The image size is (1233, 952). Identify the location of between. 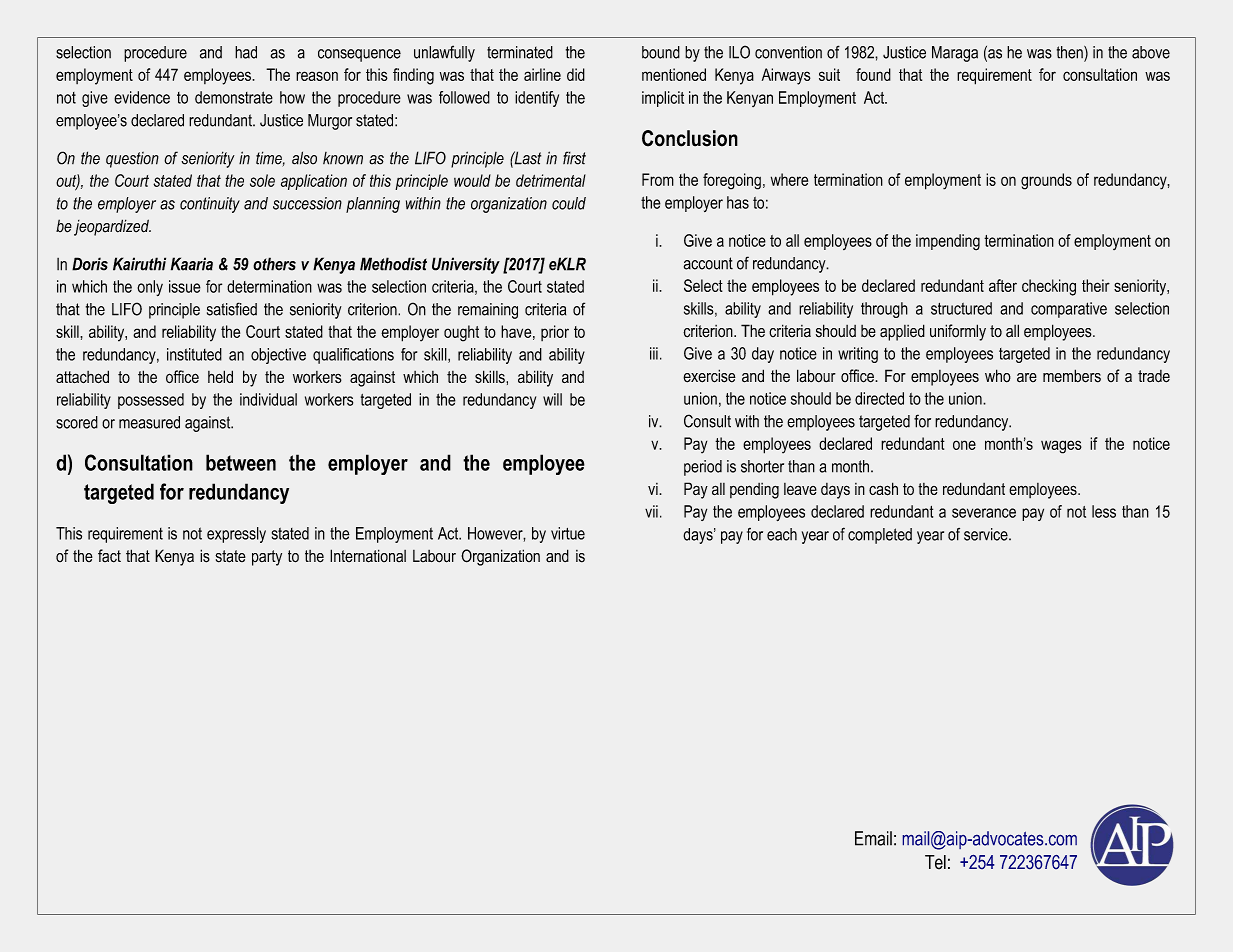
(241, 462).
